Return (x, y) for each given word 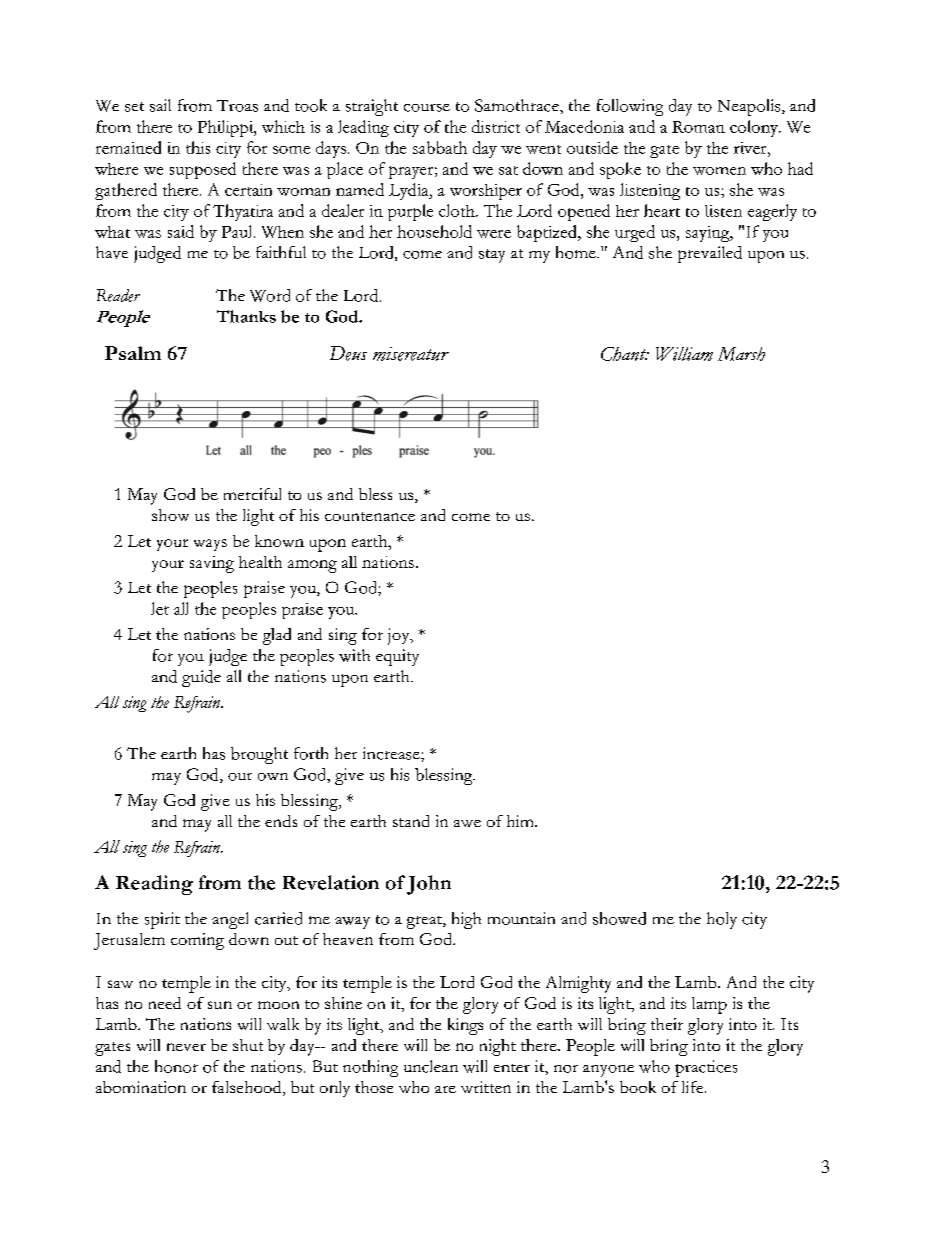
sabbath (440, 147)
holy (722, 920)
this (198, 147)
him (521, 821)
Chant (624, 354)
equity (397, 657)
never (186, 1047)
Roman (698, 127)
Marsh (741, 354)
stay (492, 256)
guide (201, 678)
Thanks (246, 316)
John (429, 885)
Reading (154, 885)
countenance (370, 516)
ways (210, 545)
